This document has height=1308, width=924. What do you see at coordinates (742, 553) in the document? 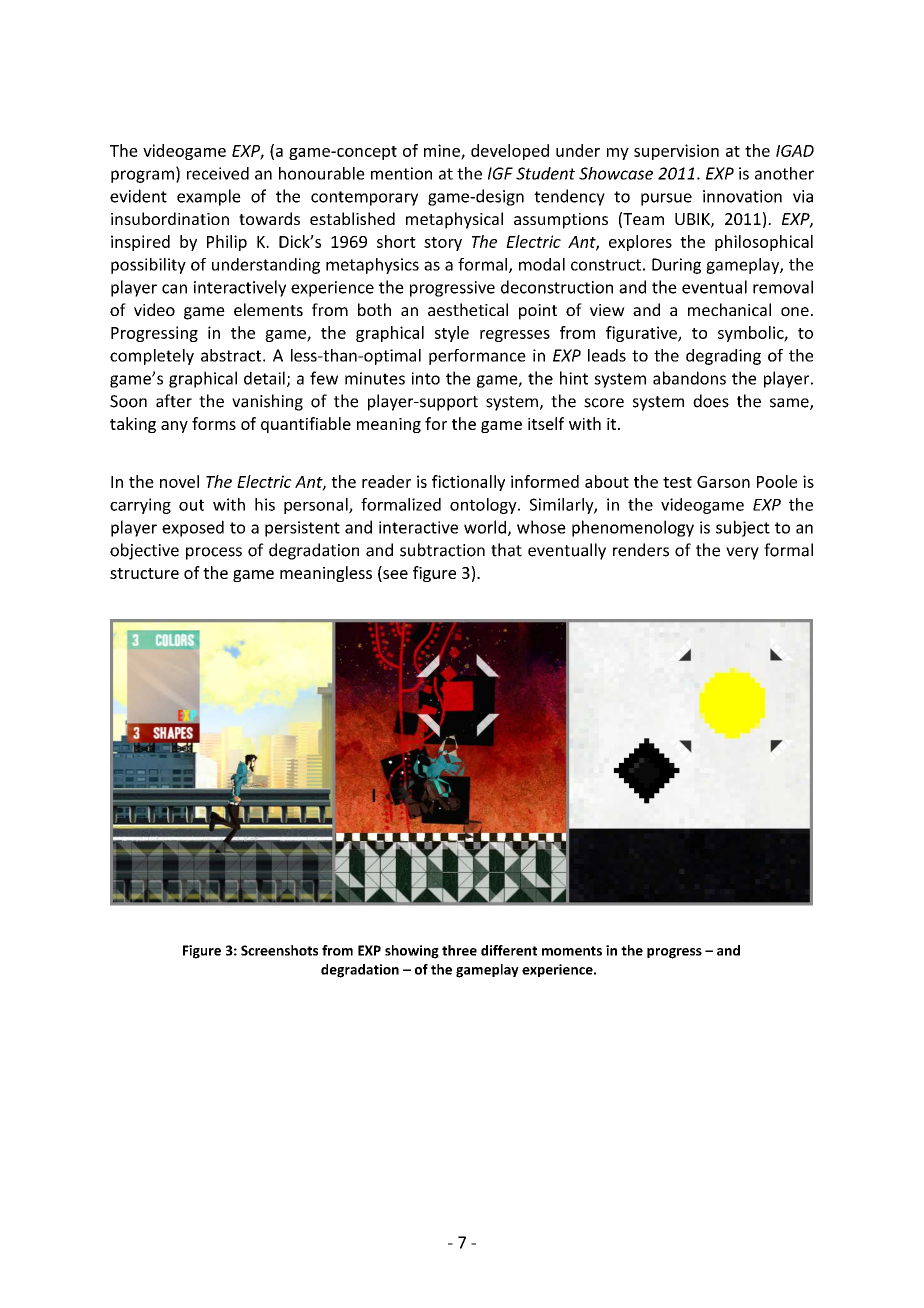
I see `very` at bounding box center [742, 553].
